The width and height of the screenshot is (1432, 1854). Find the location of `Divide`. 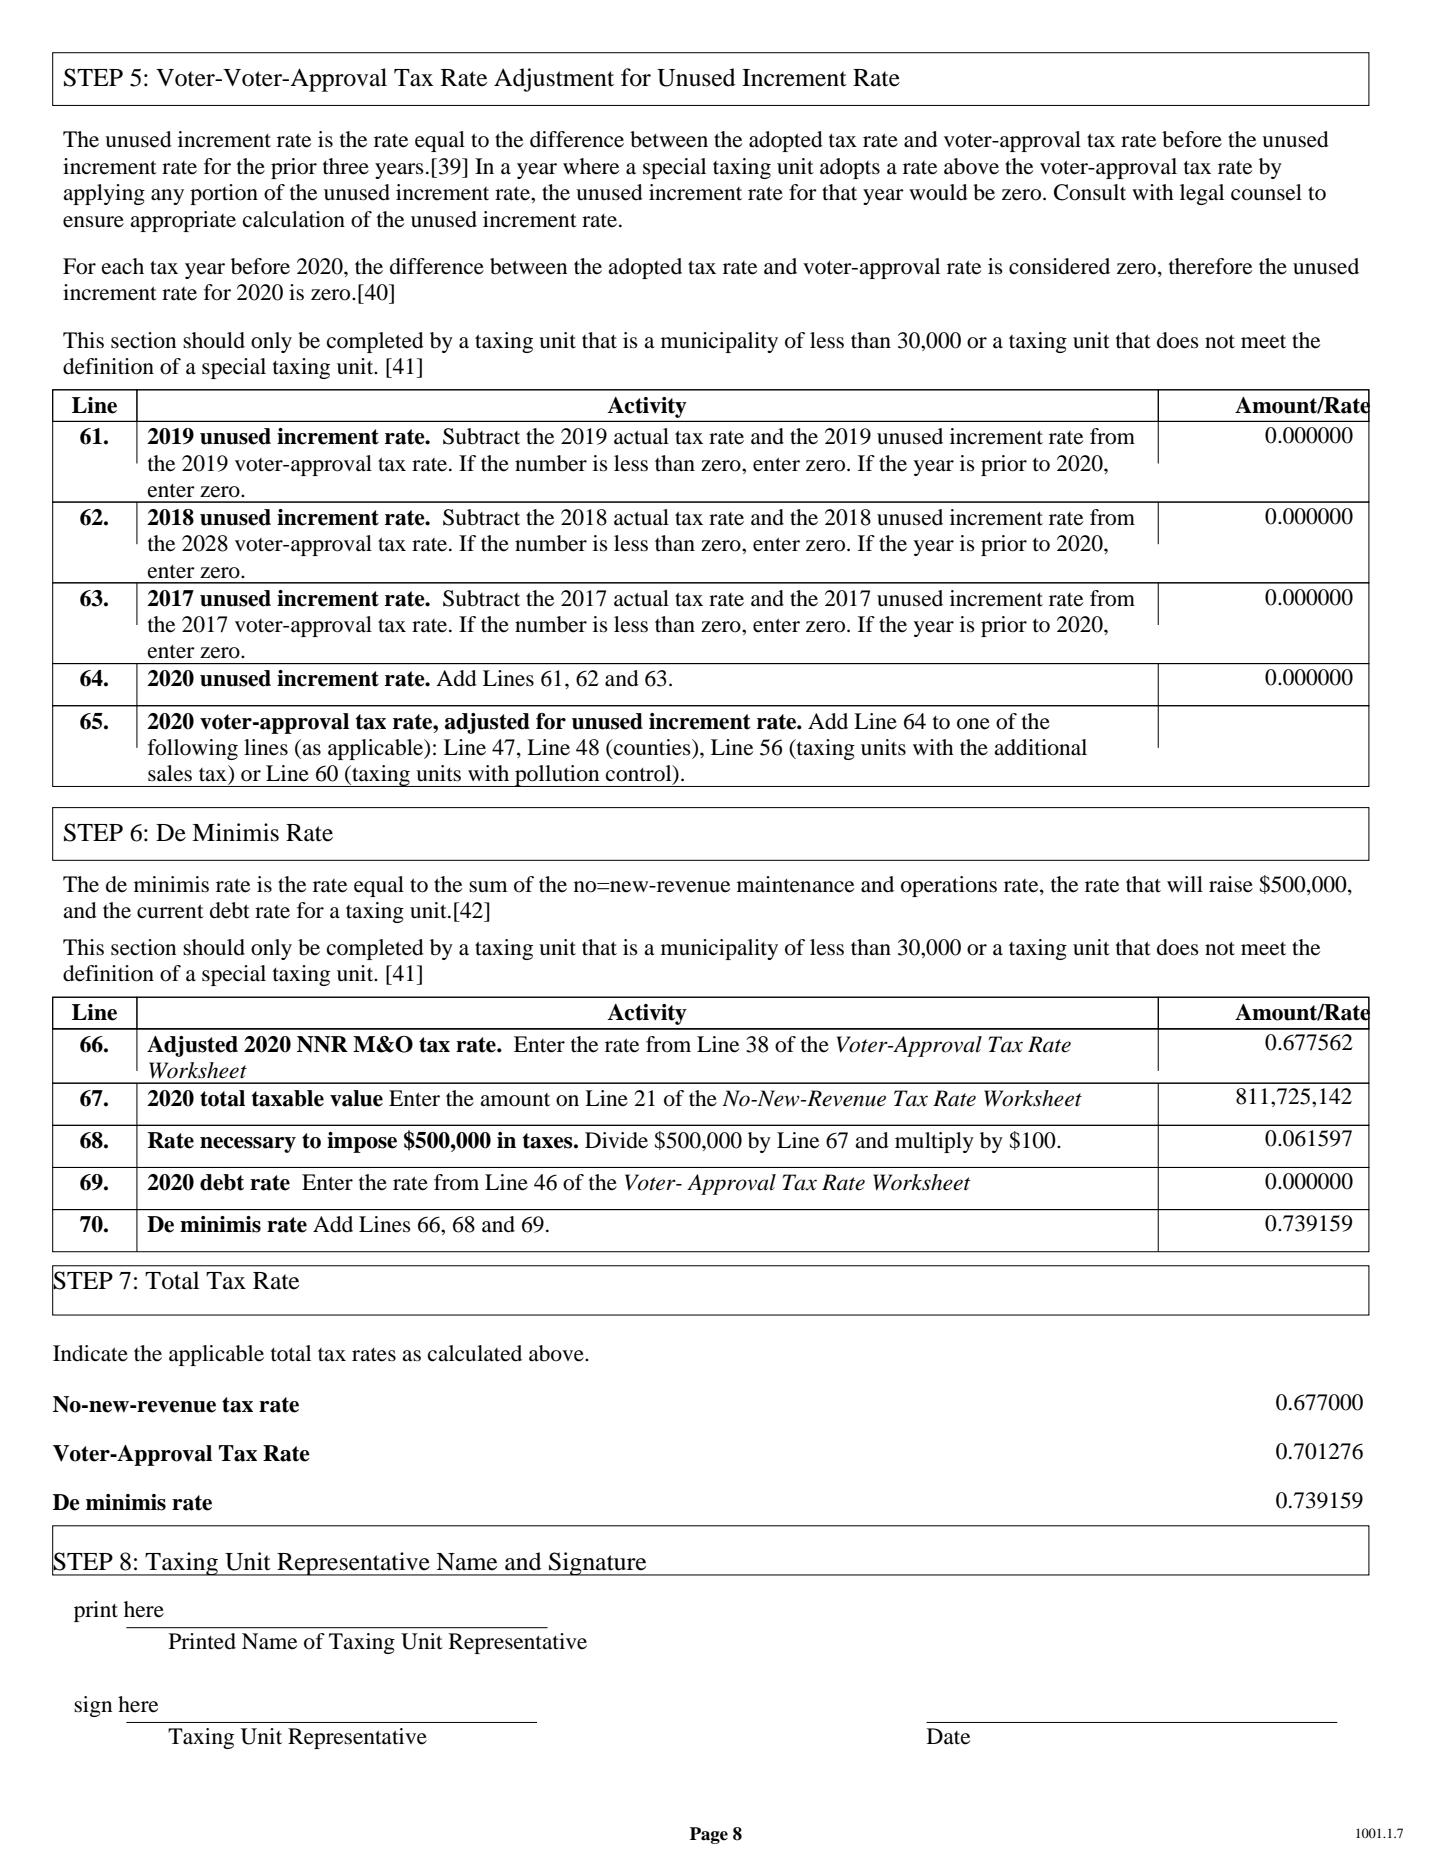

Divide is located at coordinates (616, 1140).
